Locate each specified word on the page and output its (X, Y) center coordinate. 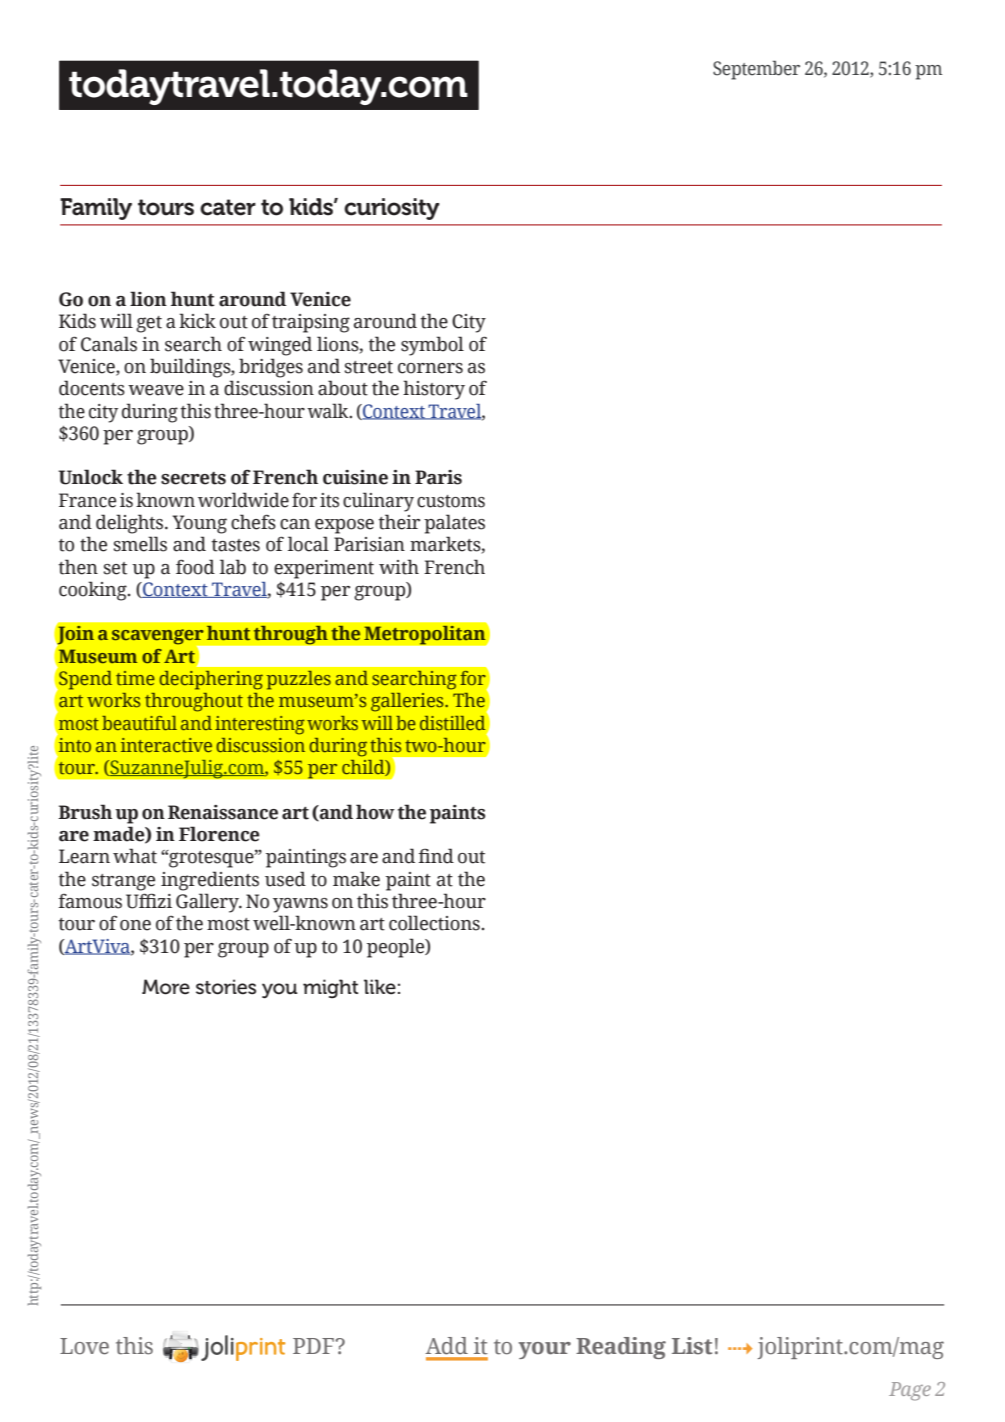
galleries (408, 702)
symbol (432, 346)
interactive (166, 745)
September (756, 70)
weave (156, 390)
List (692, 1346)
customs (451, 501)
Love (84, 1346)
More (166, 987)
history (434, 390)
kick (197, 321)
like (380, 987)
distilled (454, 721)
